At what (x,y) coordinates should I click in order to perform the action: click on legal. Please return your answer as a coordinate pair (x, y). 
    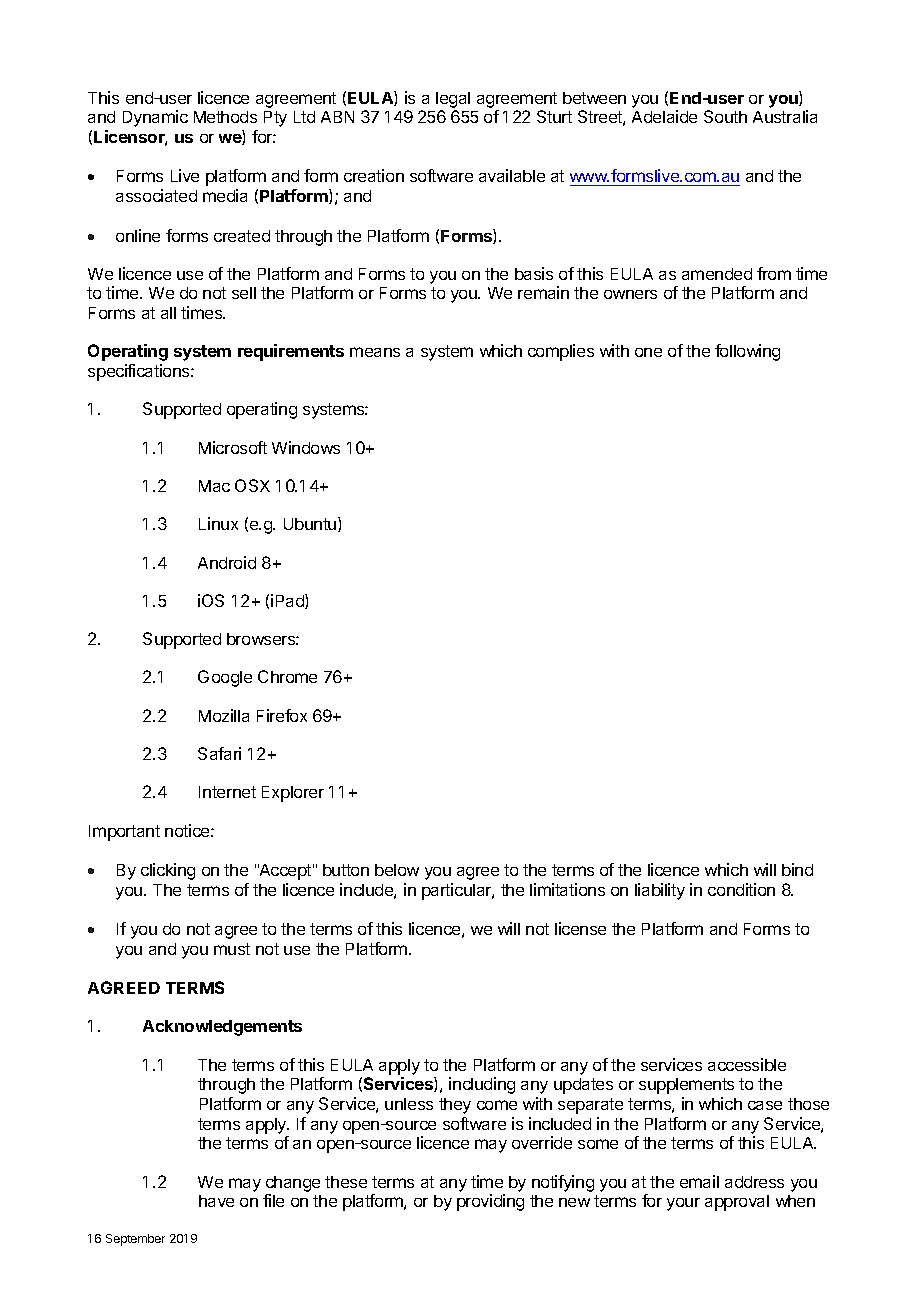
    Looking at the image, I should click on (453, 100).
